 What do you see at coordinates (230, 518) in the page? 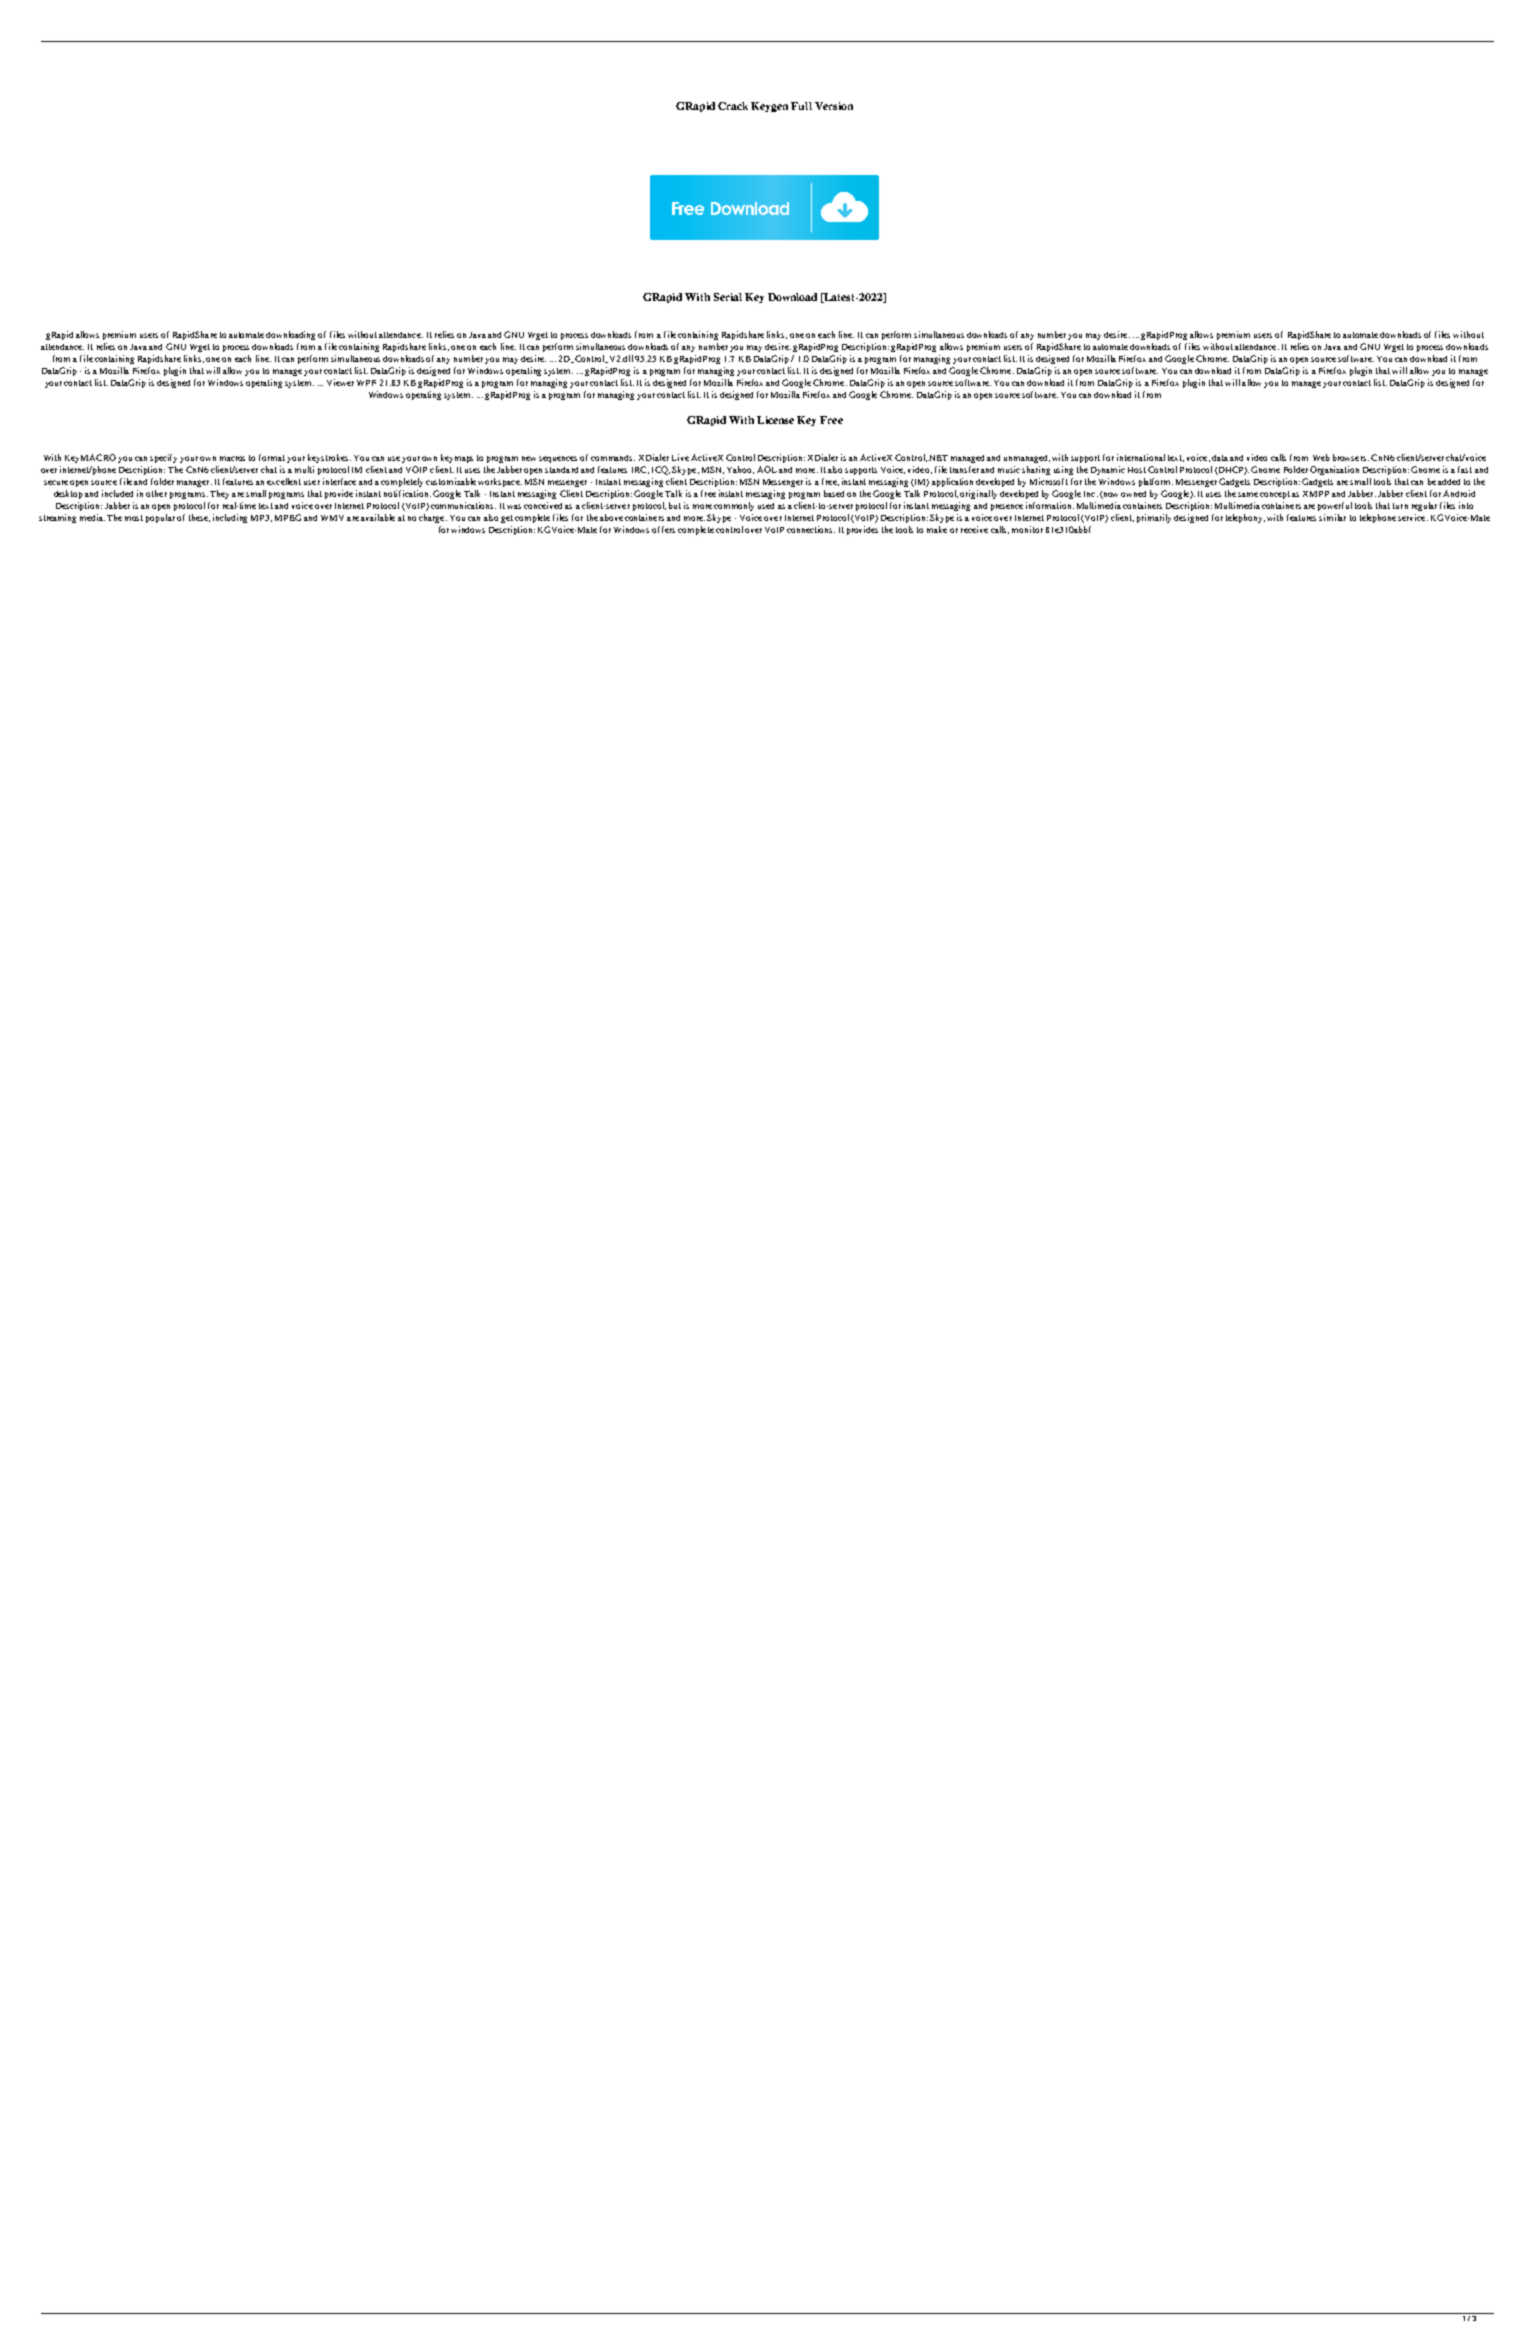
I see `including` at bounding box center [230, 518].
